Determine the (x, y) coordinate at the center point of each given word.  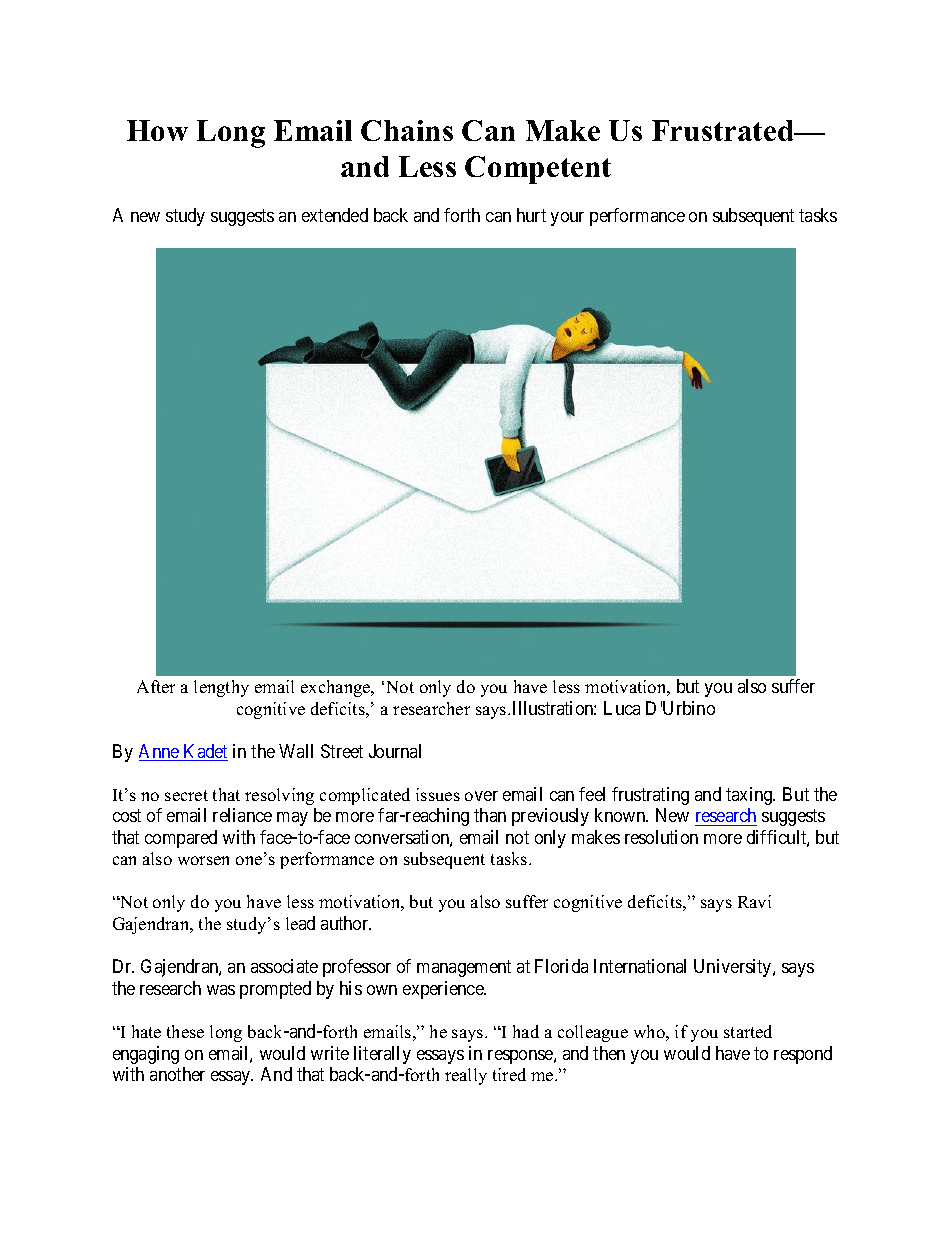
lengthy (221, 688)
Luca (622, 708)
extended (335, 215)
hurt (531, 215)
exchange (337, 688)
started (748, 1031)
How (157, 130)
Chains (407, 130)
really (466, 1076)
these (185, 1031)
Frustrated (724, 130)
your (567, 219)
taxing (750, 796)
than (490, 815)
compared (181, 839)
